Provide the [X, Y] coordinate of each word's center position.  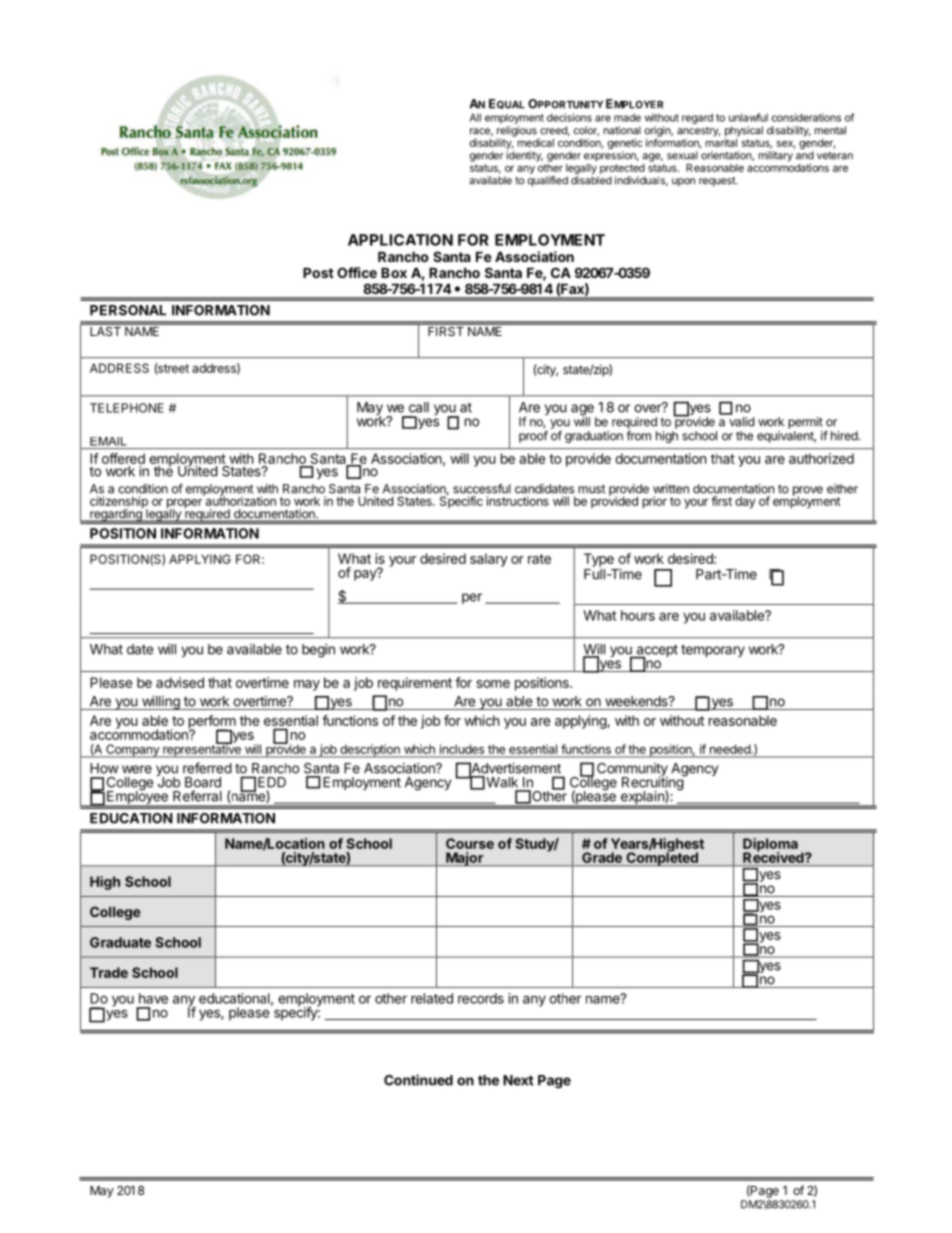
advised [180, 682]
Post [318, 272]
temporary [713, 651]
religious [516, 132]
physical [744, 132]
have [153, 998]
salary [489, 560]
